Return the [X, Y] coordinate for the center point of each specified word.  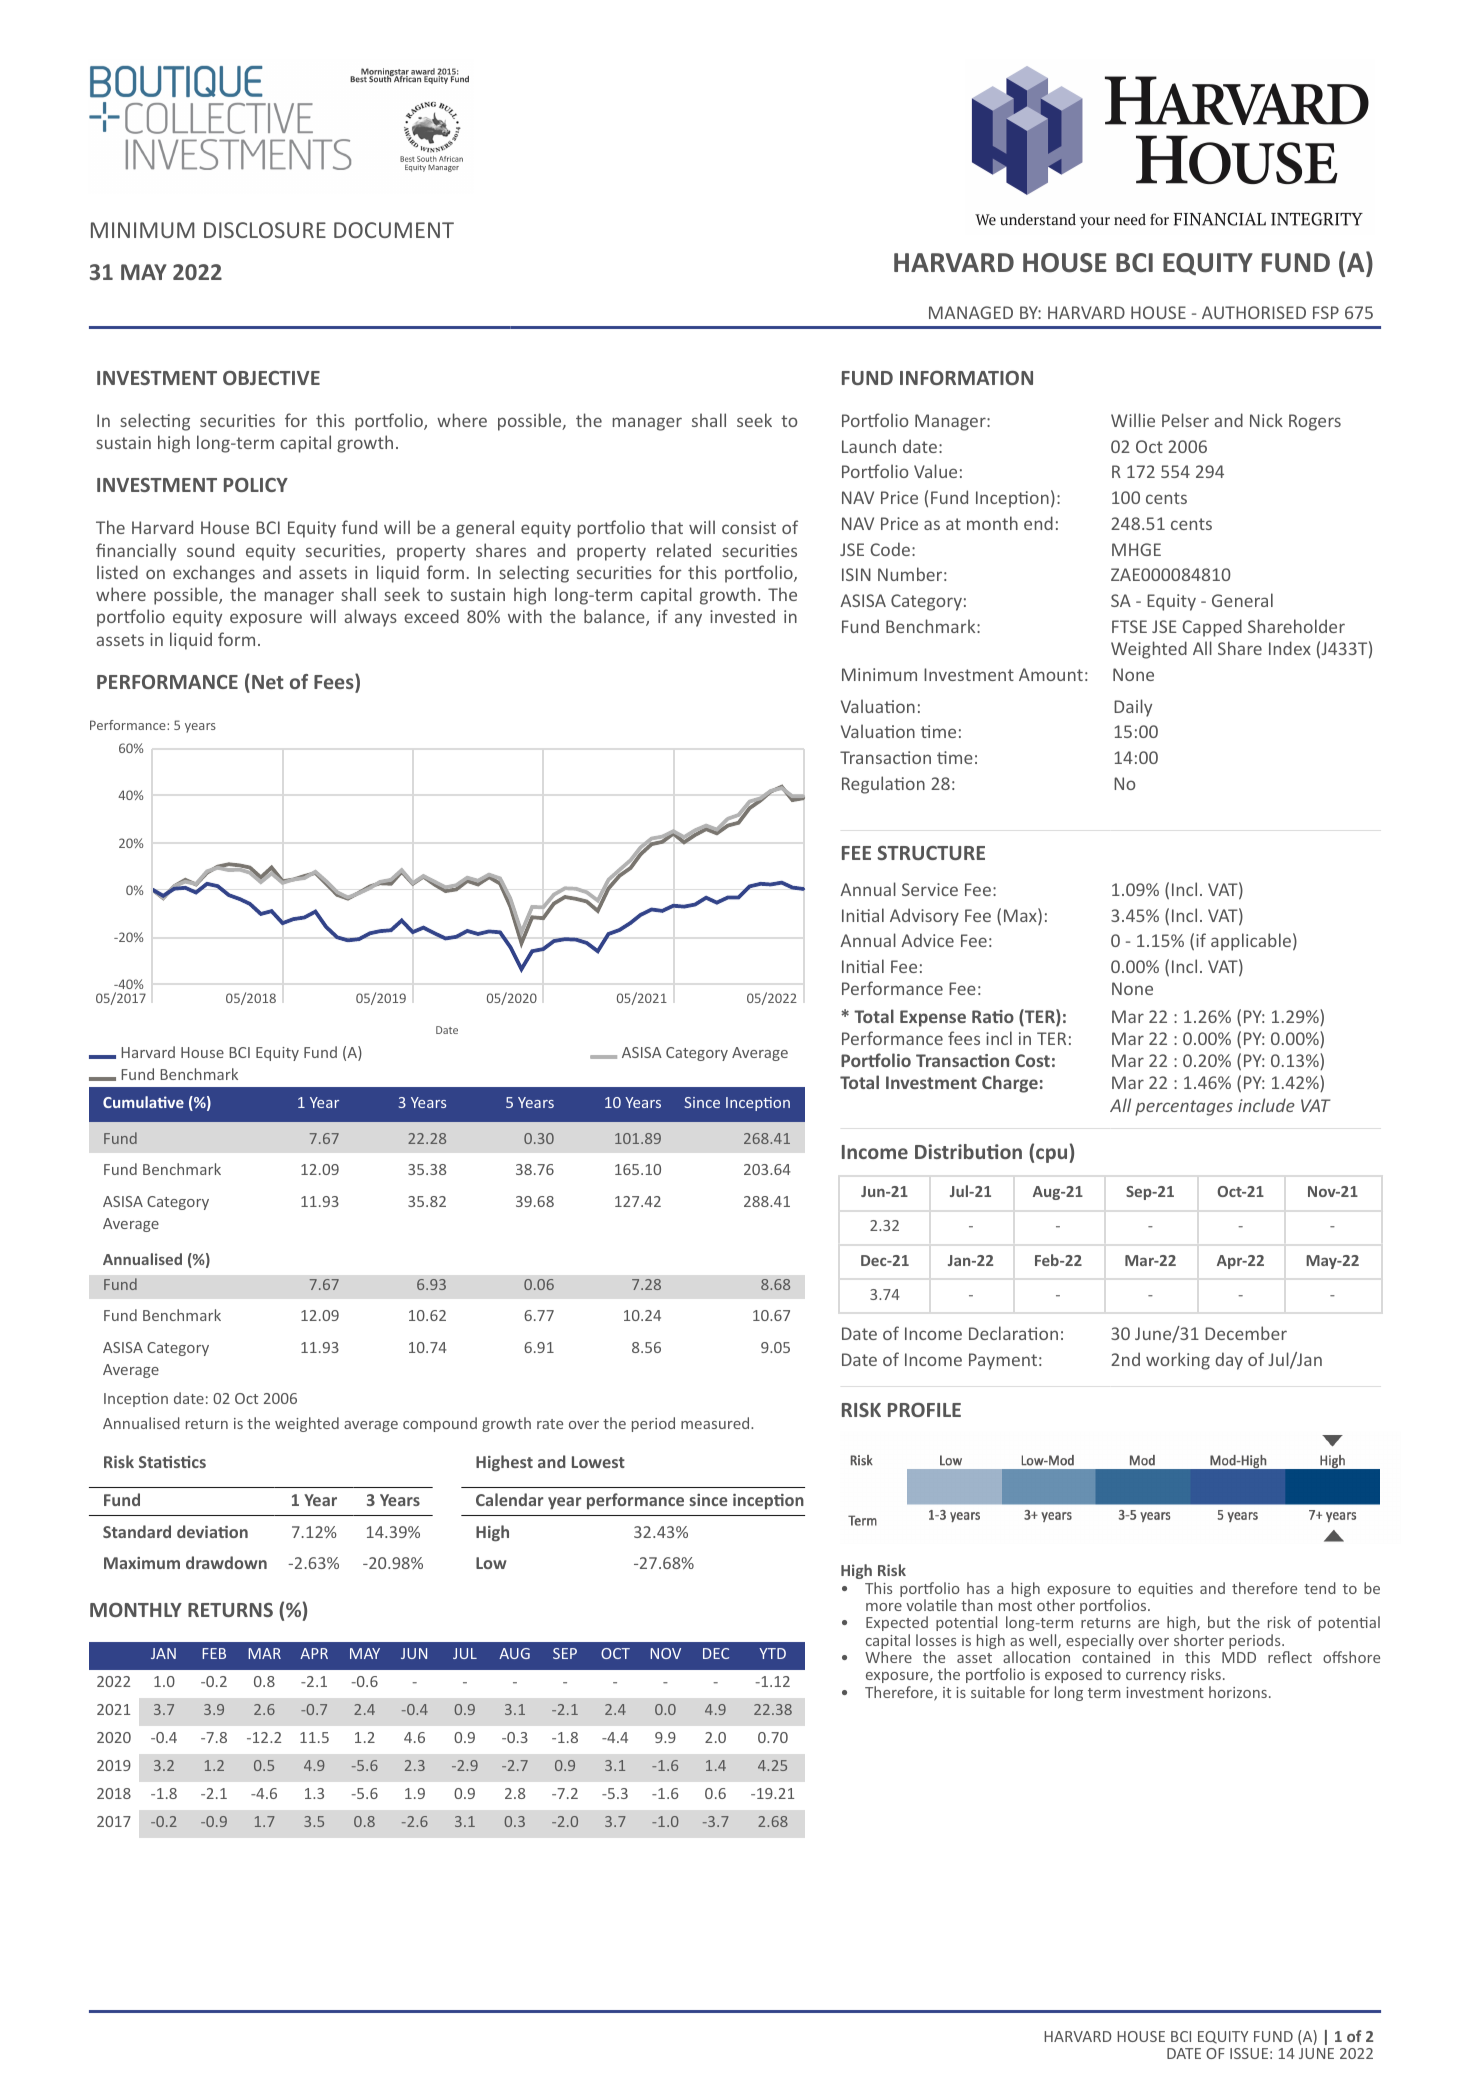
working [1178, 1361]
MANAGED [971, 312]
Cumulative [143, 1102]
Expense [933, 1018]
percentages [1184, 1108]
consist [749, 527]
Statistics [172, 1462]
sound [210, 550]
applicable [1251, 942]
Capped [1212, 628]
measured [716, 1423]
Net [268, 682]
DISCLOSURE [265, 230]
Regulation [883, 785]
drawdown [226, 1562]
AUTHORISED [1254, 312]
